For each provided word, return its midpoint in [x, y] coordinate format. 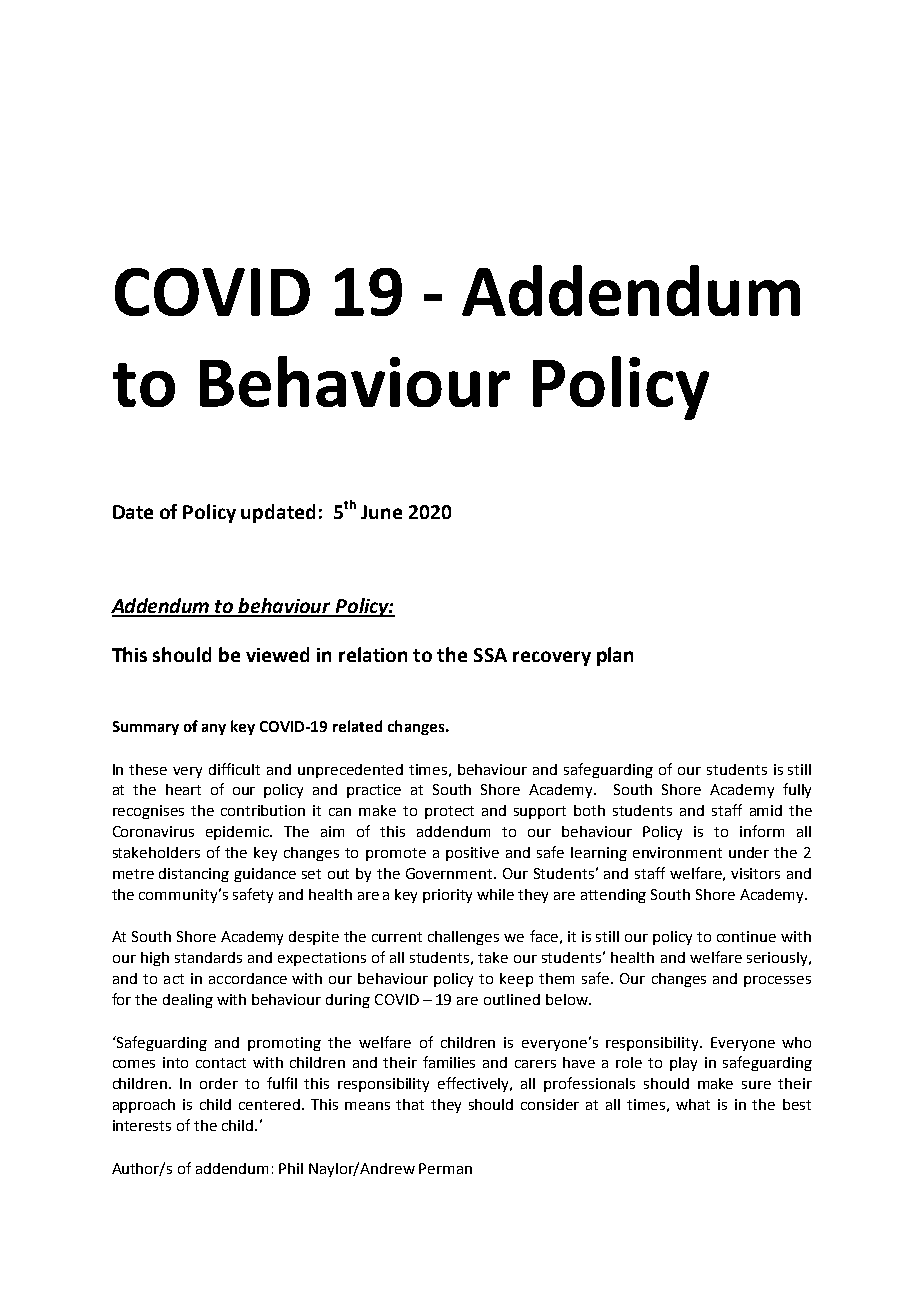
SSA [490, 655]
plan [615, 656]
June [381, 512]
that [410, 1104]
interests [142, 1125]
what [693, 1104]
